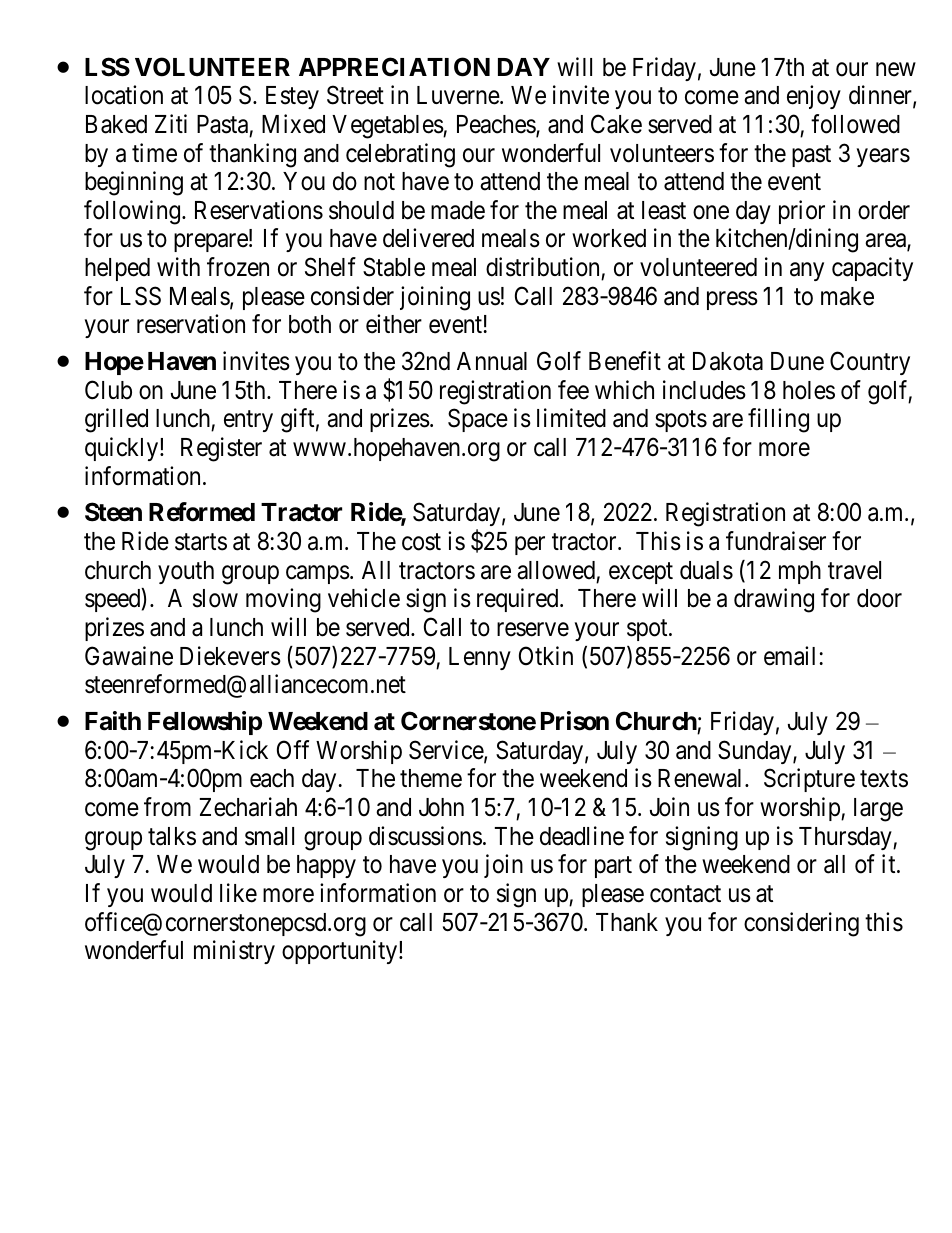  I want to click on Dune, so click(797, 361).
